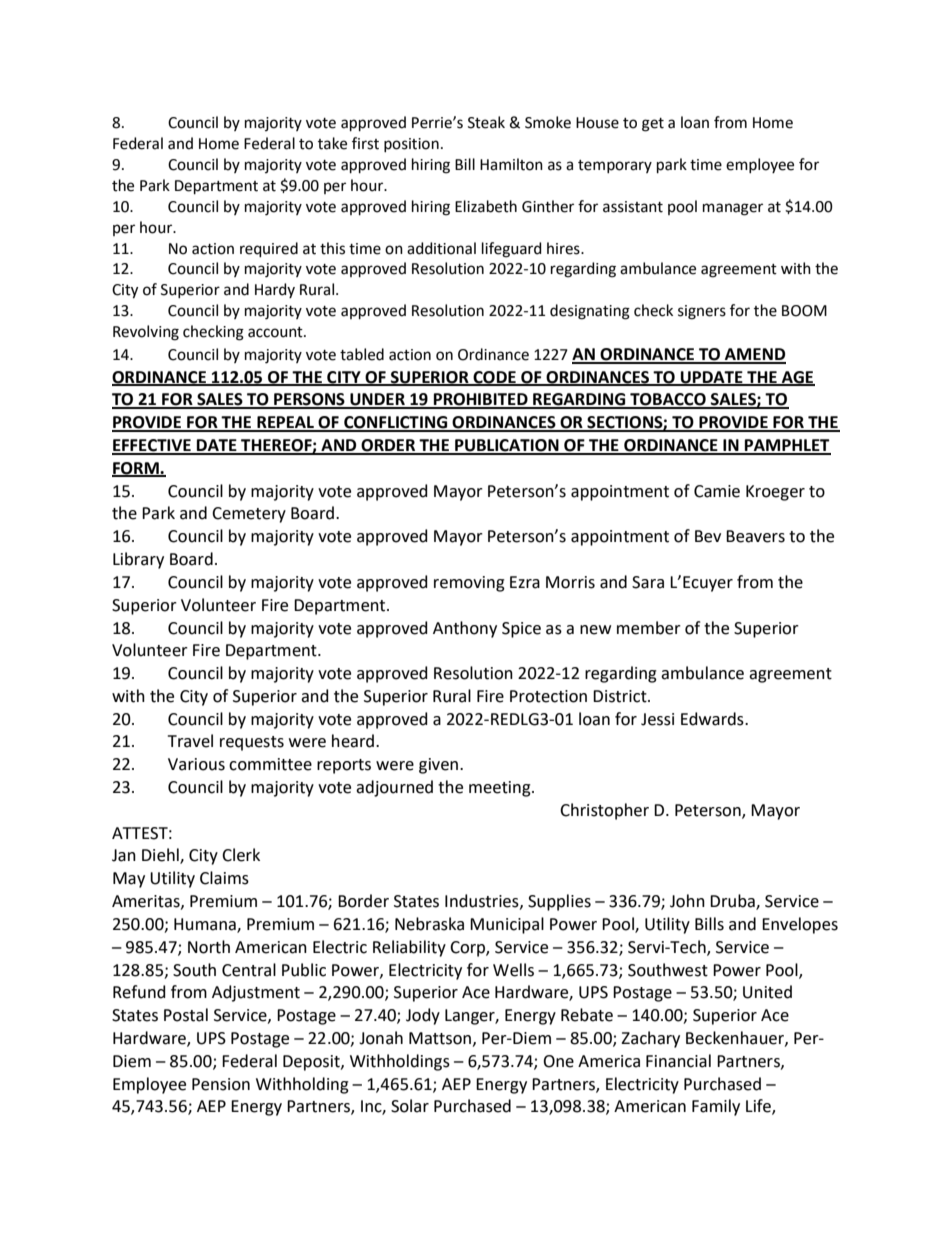 This document has height=1233, width=952. I want to click on Family, so click(716, 1107).
